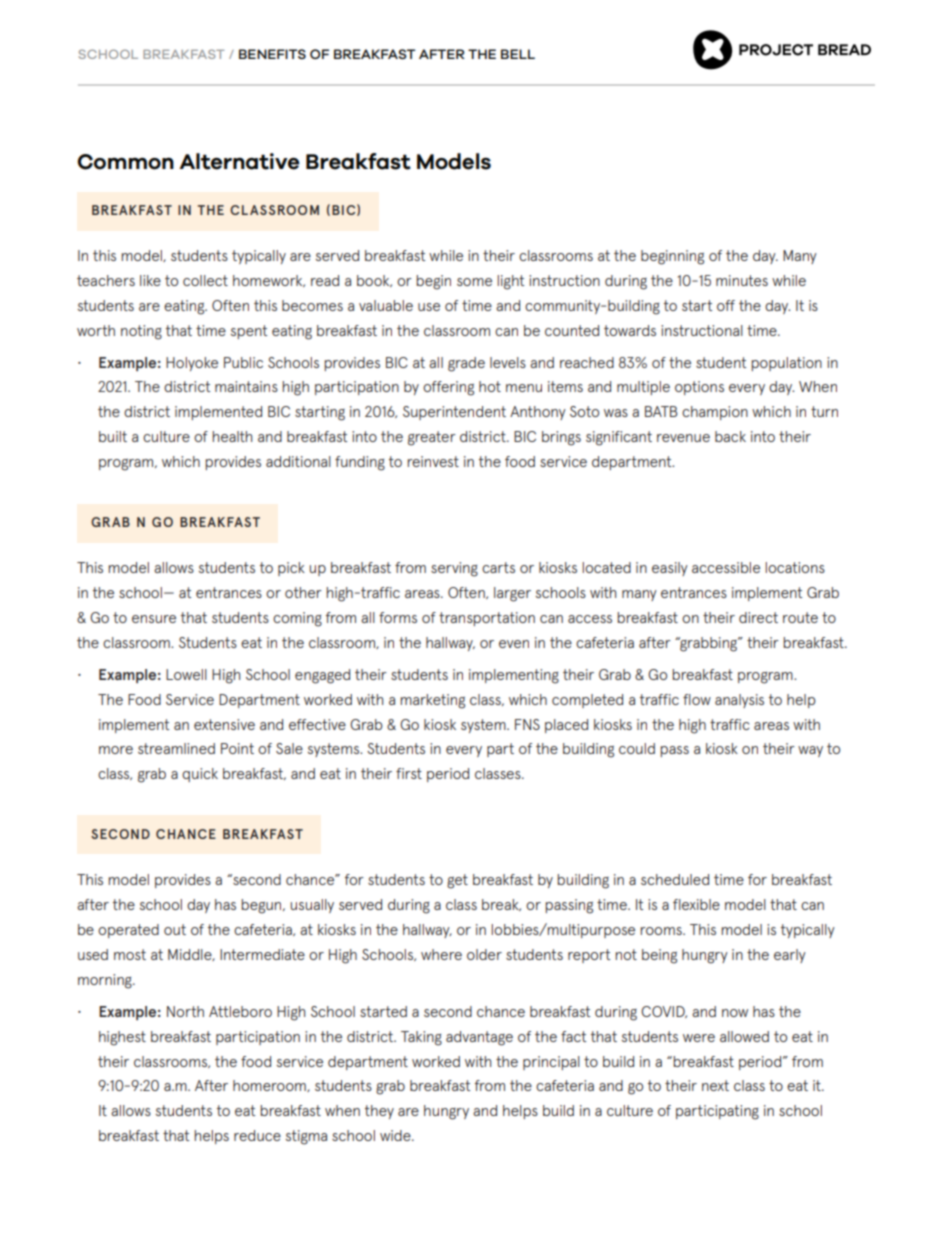 The width and height of the screenshot is (952, 1233). What do you see at coordinates (742, 280) in the screenshot?
I see `minutes` at bounding box center [742, 280].
